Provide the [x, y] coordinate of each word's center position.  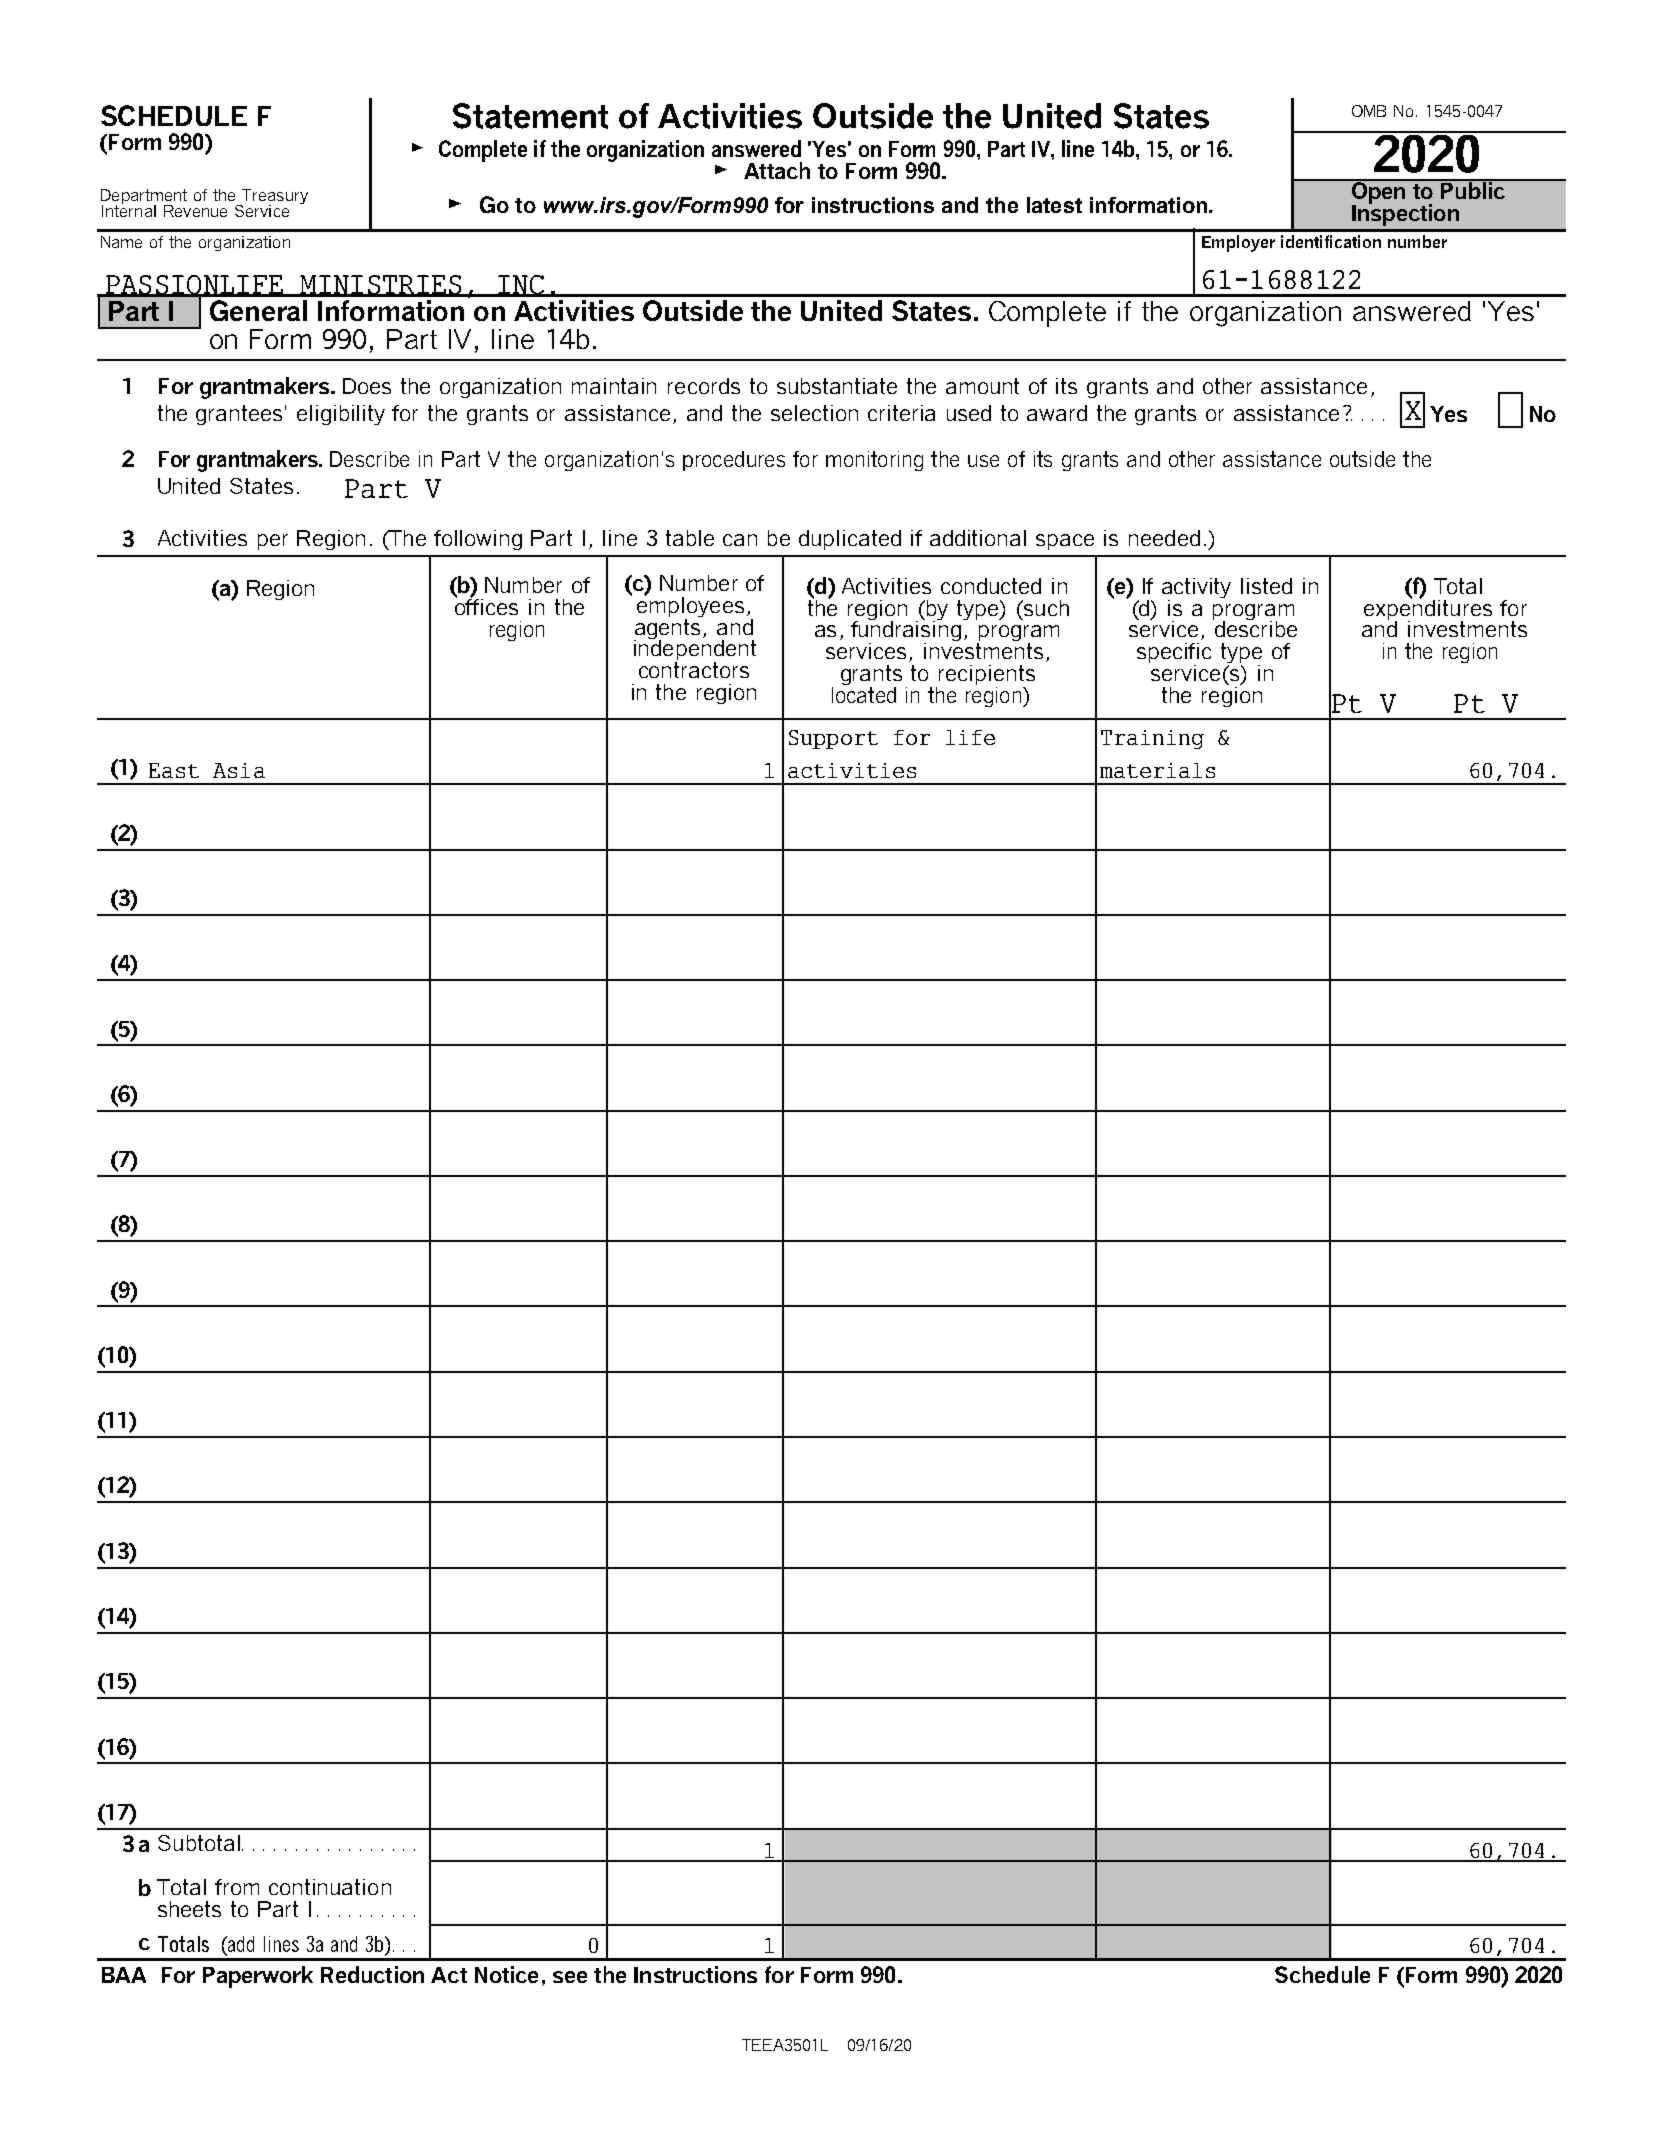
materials [1157, 770]
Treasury [274, 198]
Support [833, 739]
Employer [1238, 243]
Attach [777, 170]
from [237, 1887]
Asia [239, 770]
